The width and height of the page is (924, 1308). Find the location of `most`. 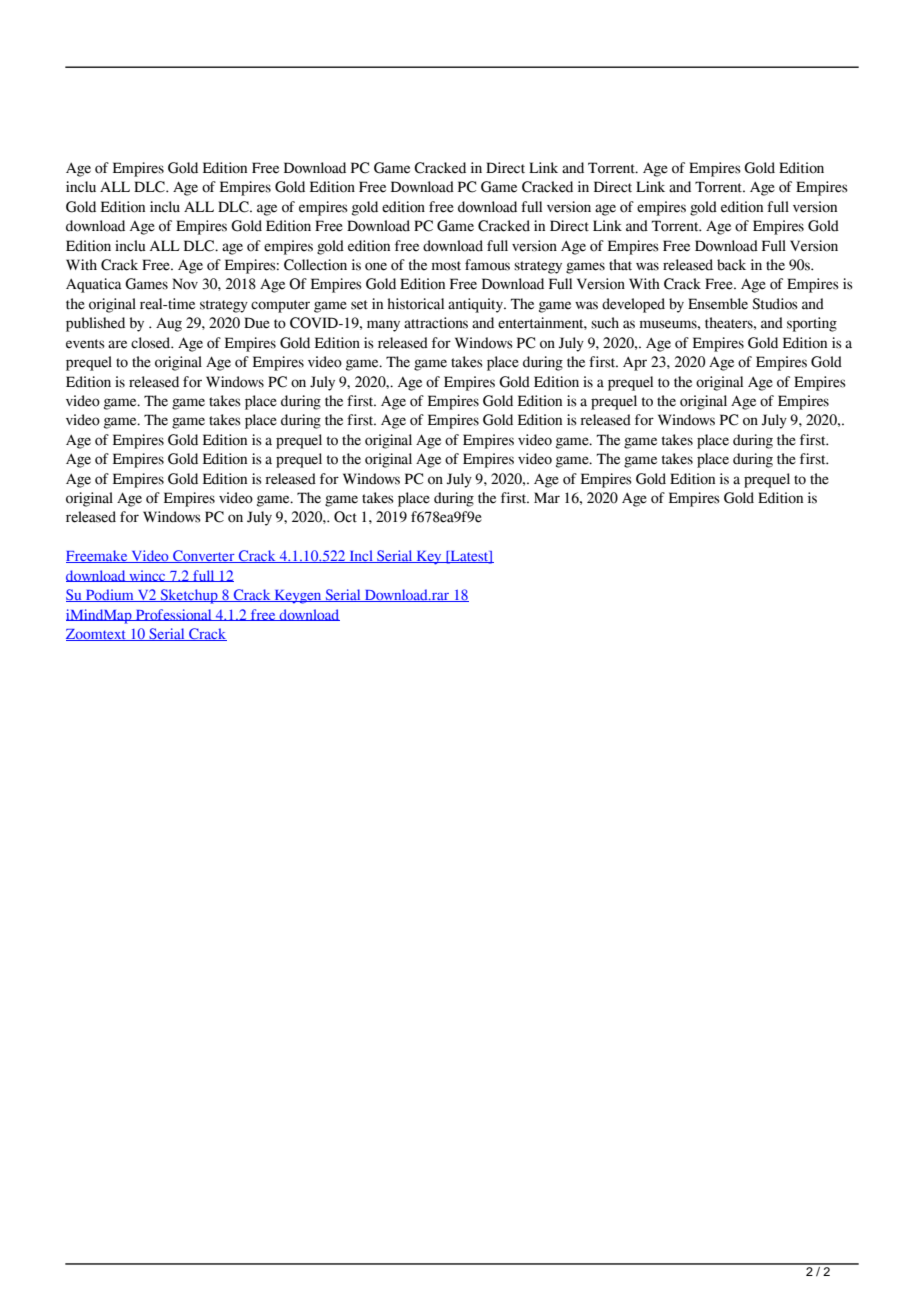

most is located at coordinates (446, 266).
